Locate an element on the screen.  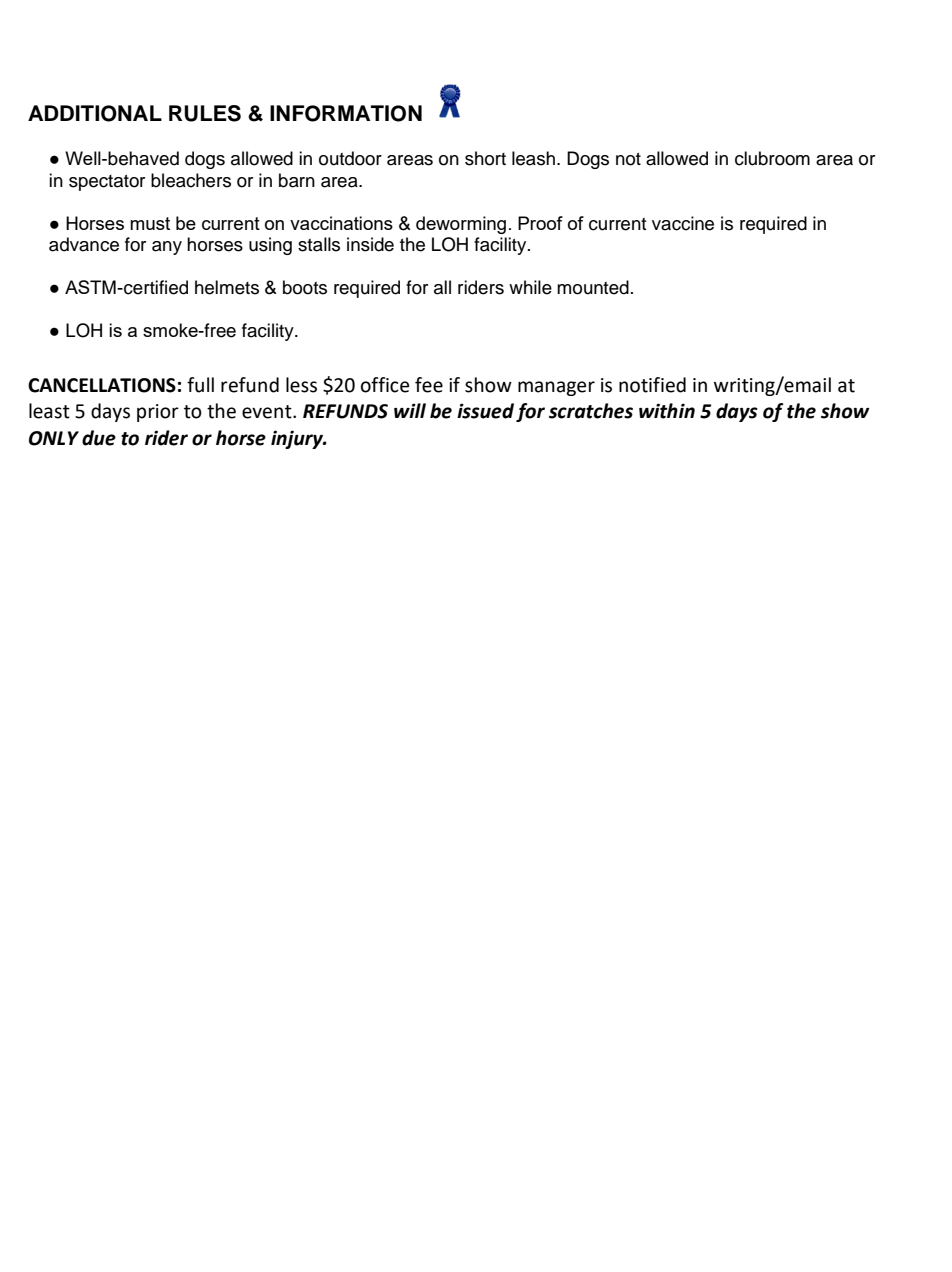
INFORMATION is located at coordinates (346, 113).
